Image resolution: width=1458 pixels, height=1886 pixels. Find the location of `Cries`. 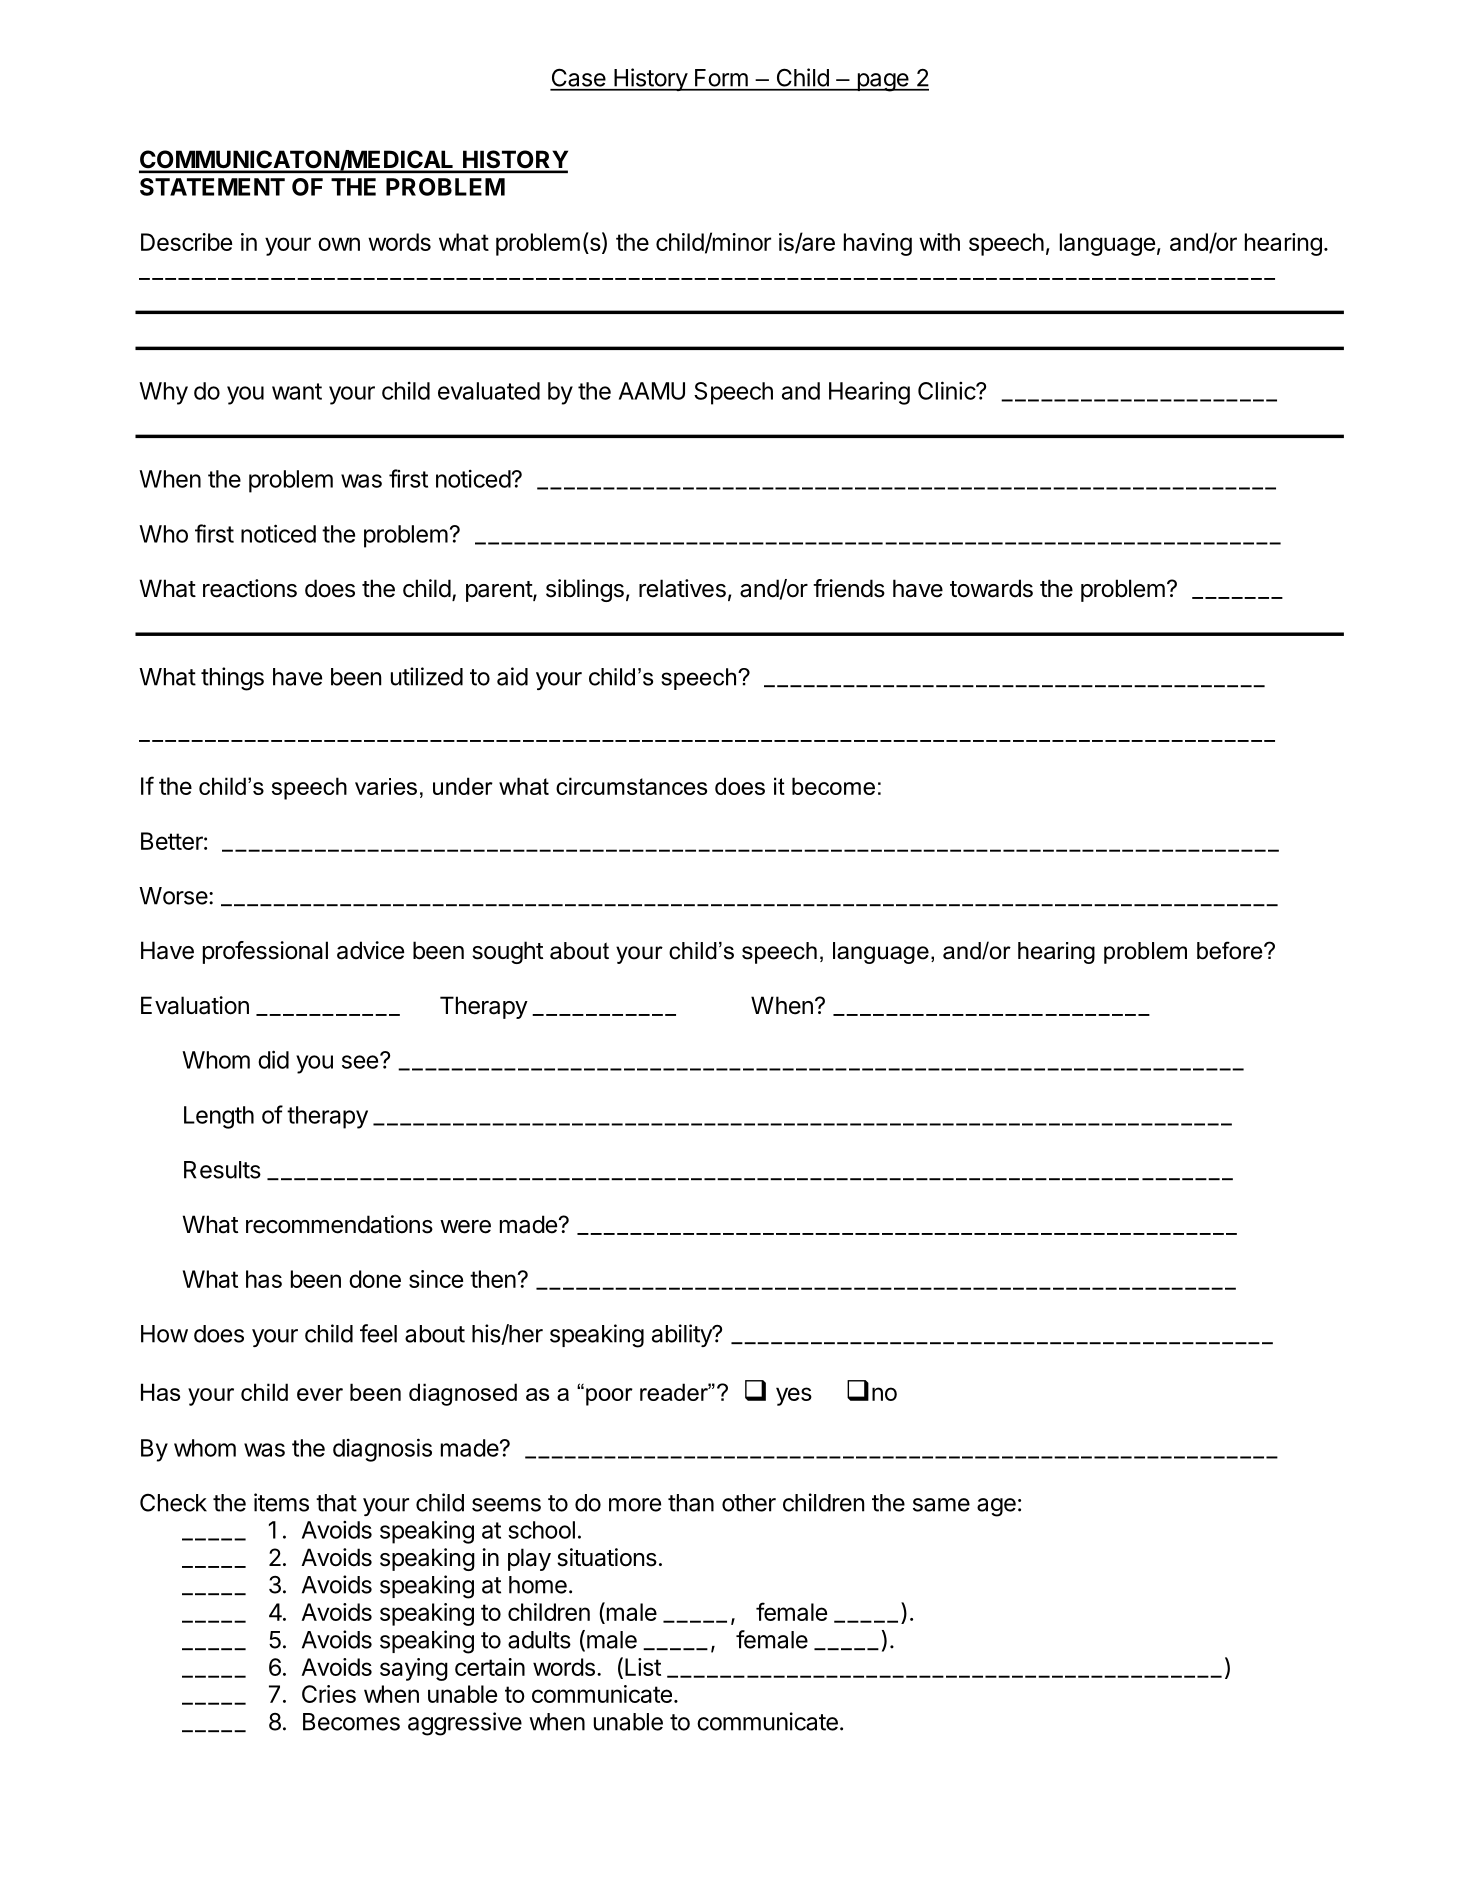

Cries is located at coordinates (329, 1694).
